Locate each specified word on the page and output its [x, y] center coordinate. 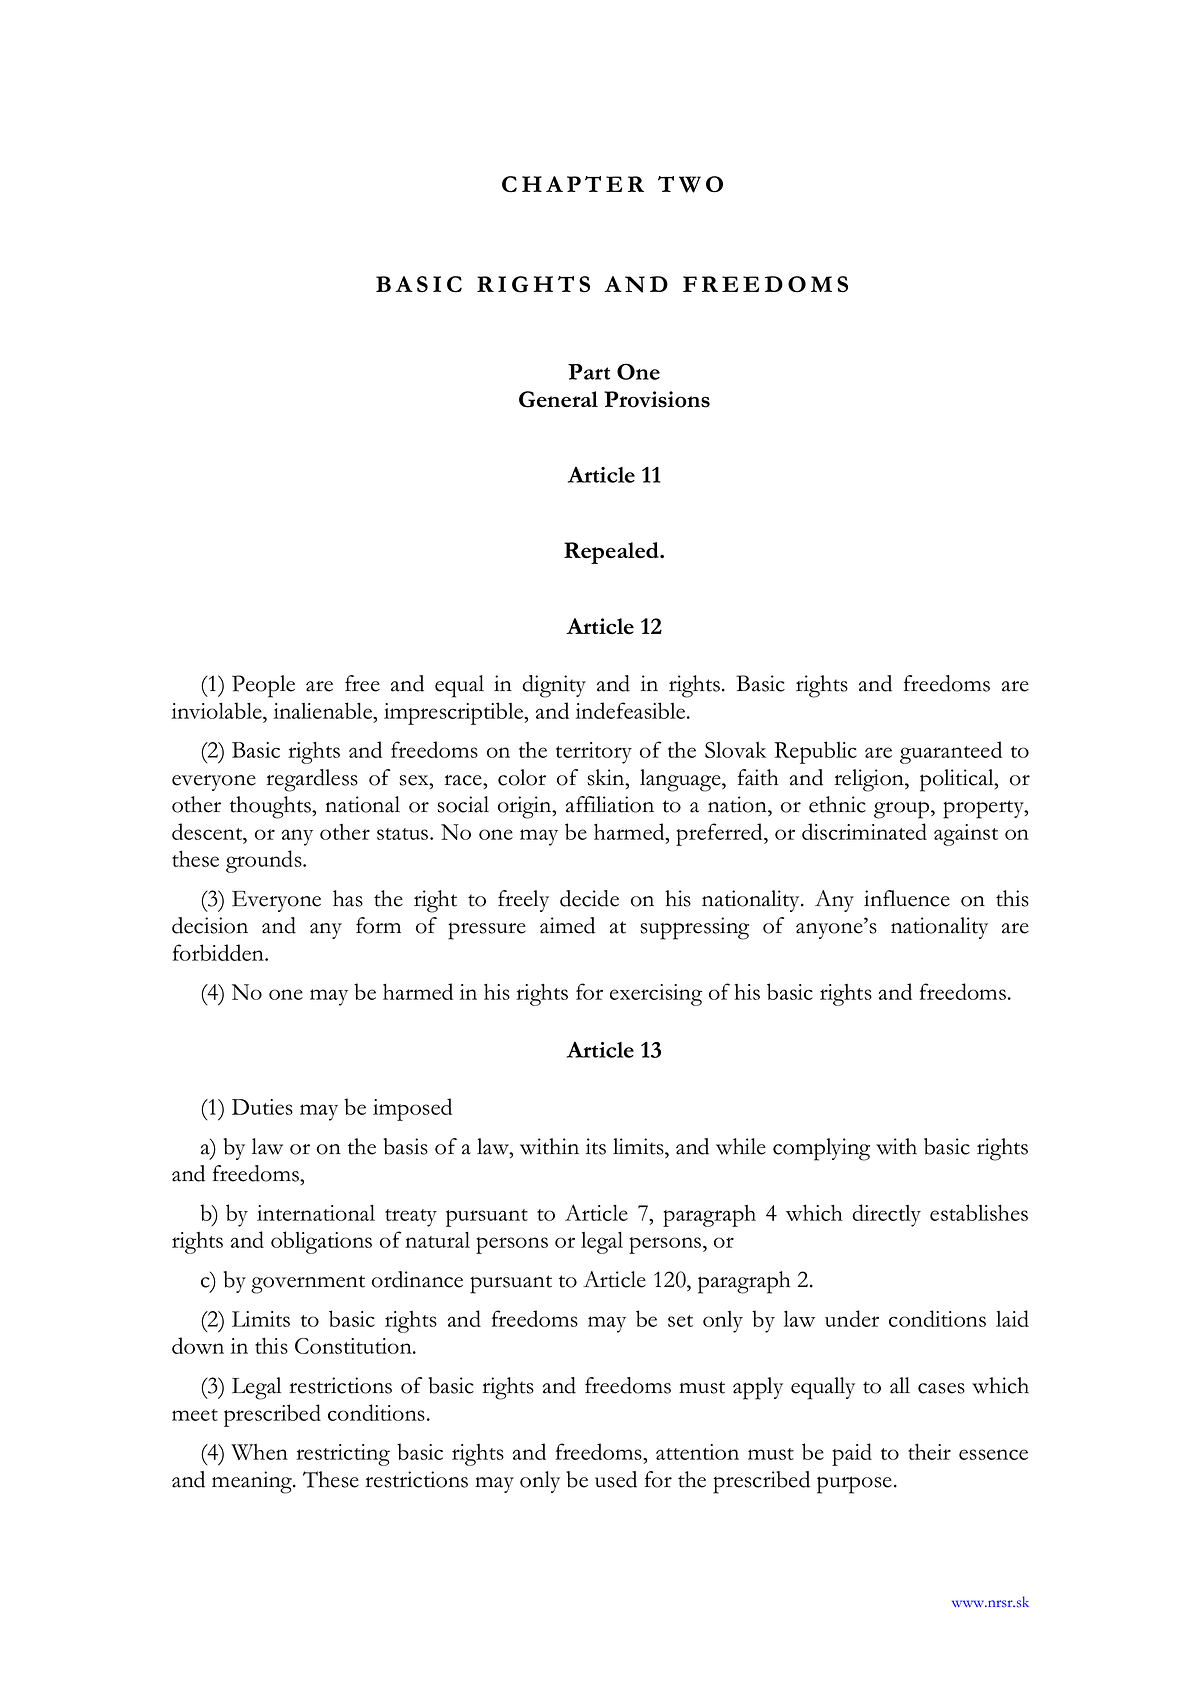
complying [821, 1149]
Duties [262, 1107]
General [558, 399]
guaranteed [951, 752]
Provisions [657, 399]
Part [589, 372]
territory [594, 753]
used [616, 1479]
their [929, 1451]
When [259, 1452]
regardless [312, 780]
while [741, 1146]
